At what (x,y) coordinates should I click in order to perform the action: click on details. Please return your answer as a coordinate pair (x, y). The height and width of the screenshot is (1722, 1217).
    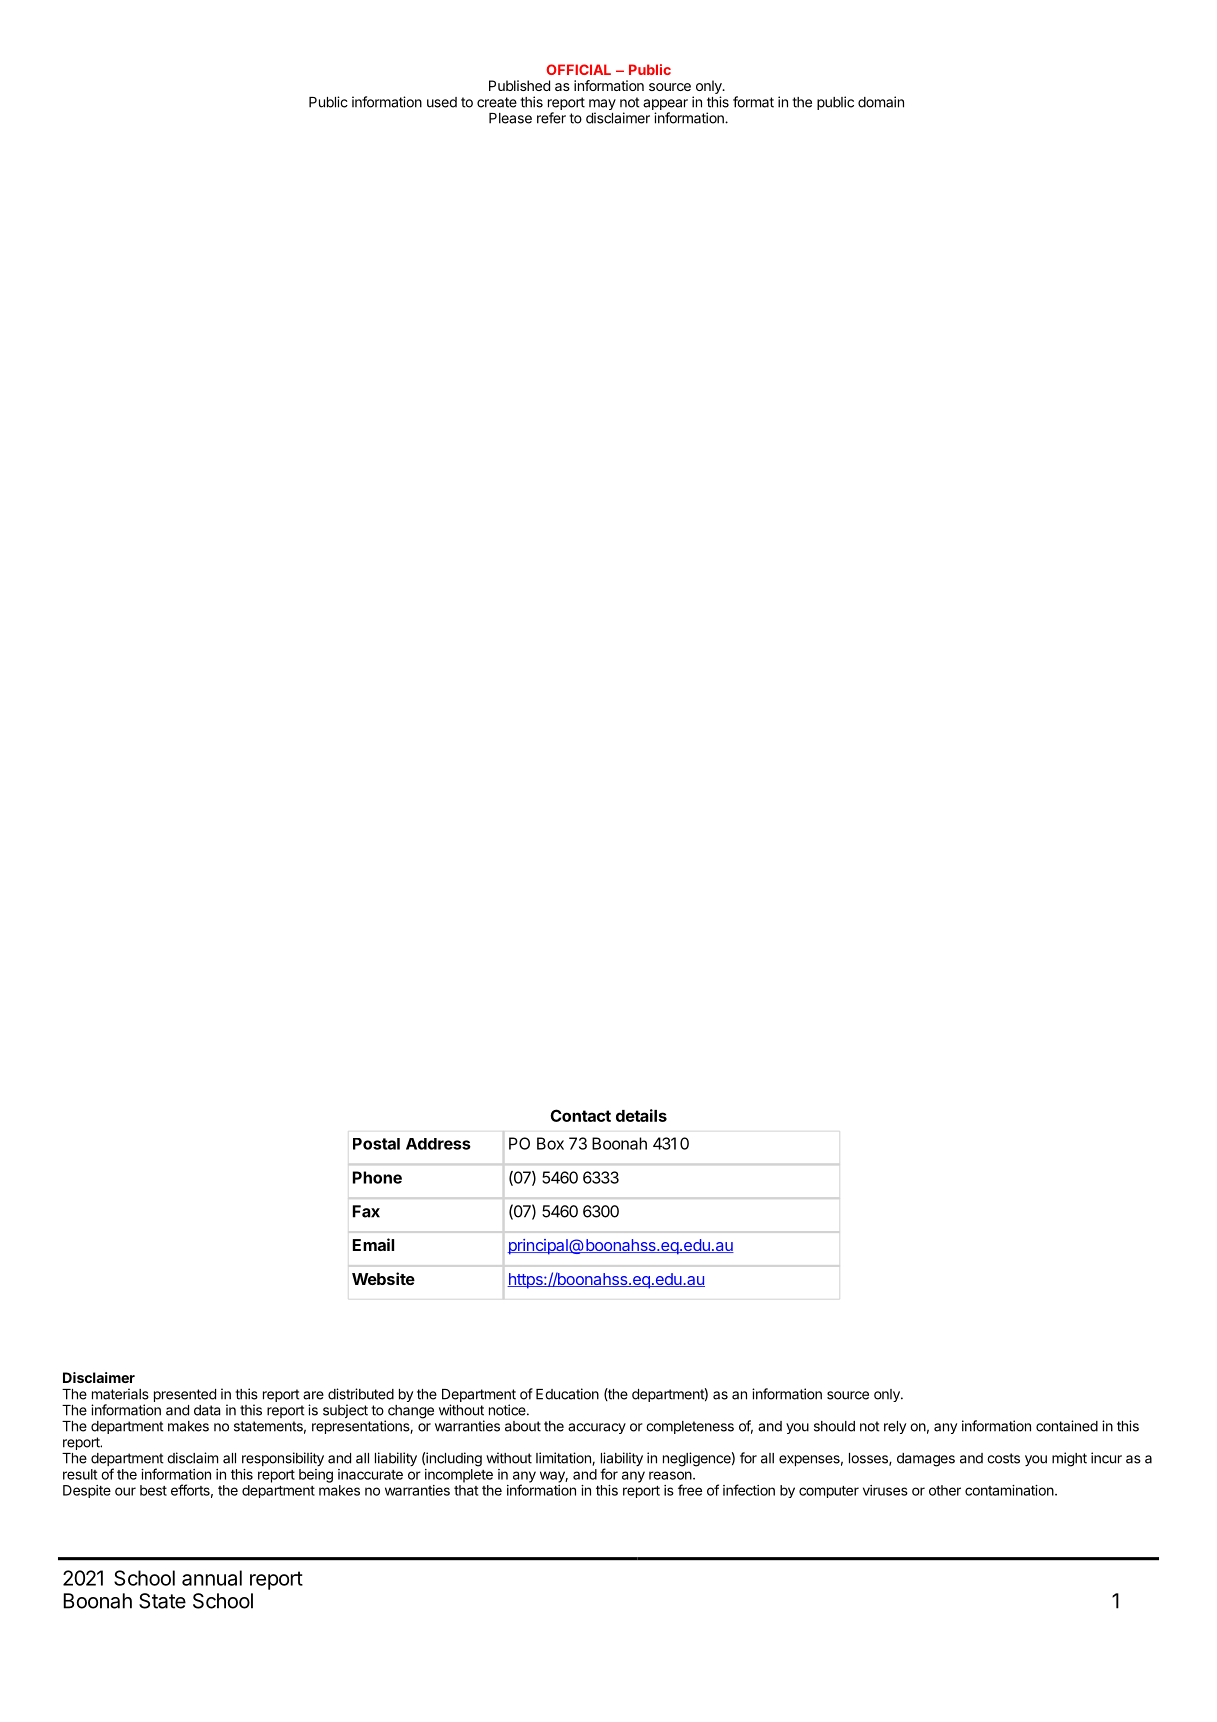
    Looking at the image, I should click on (641, 1115).
